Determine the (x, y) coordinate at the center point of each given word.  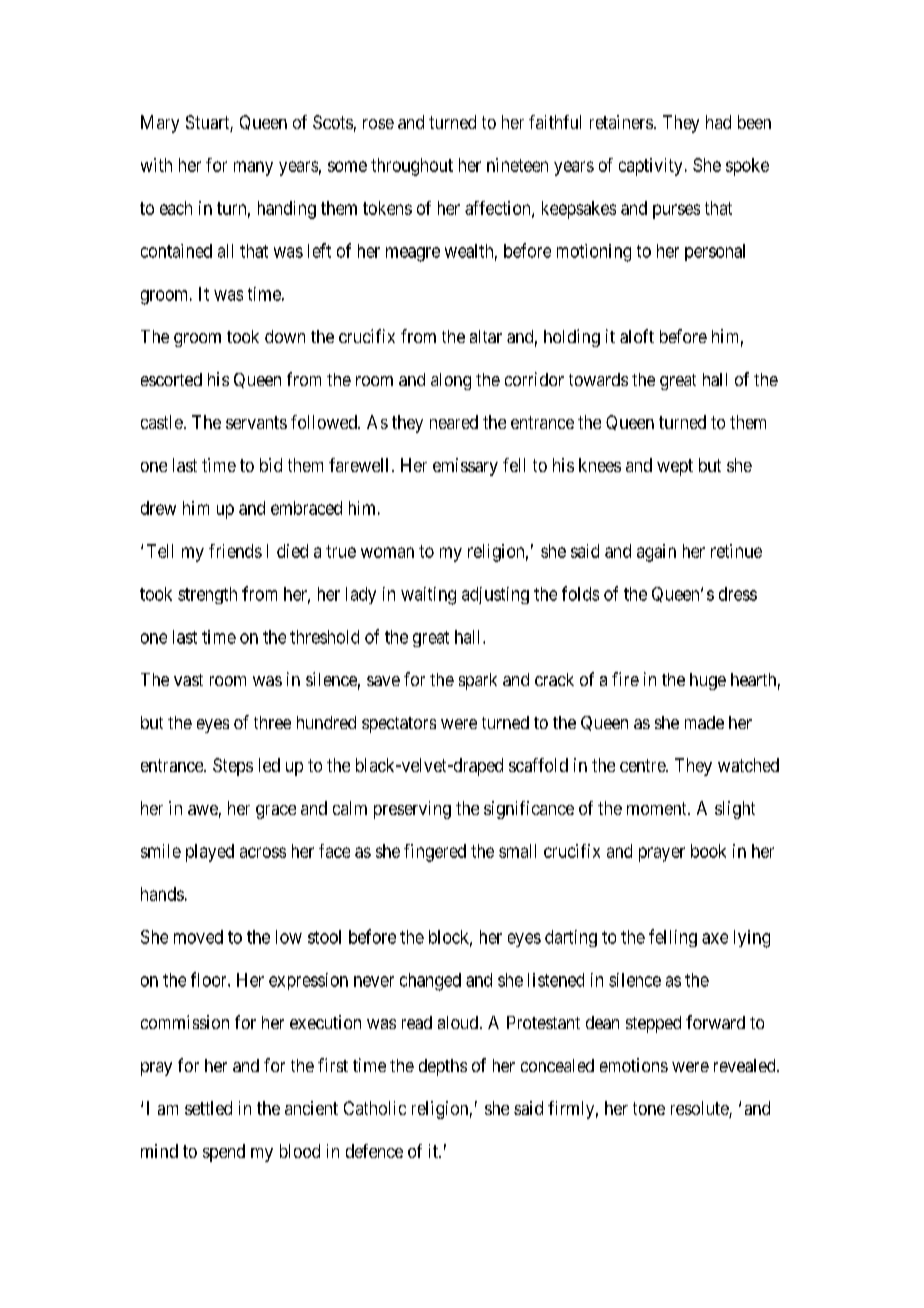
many (253, 168)
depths (443, 1067)
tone (649, 1108)
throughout (412, 167)
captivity (650, 167)
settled (208, 1108)
